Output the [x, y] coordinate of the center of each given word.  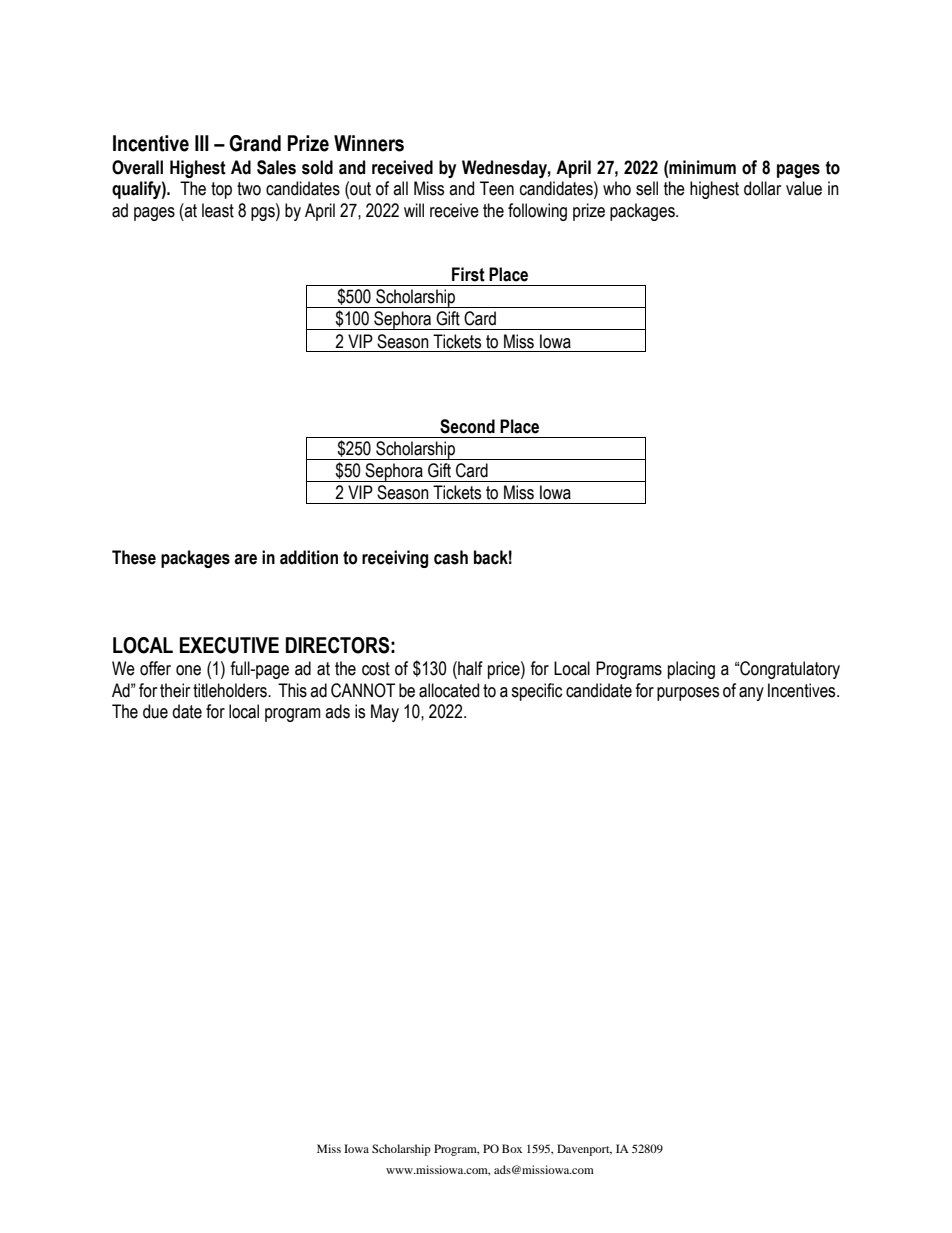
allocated [449, 690]
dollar [762, 188]
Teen [497, 188]
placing [691, 670]
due [155, 711]
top [221, 190]
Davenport [584, 1150]
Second [467, 426]
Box [512, 1148]
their [175, 690]
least [218, 210]
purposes [688, 694]
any [751, 694]
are [245, 559]
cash [451, 557]
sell [647, 188]
